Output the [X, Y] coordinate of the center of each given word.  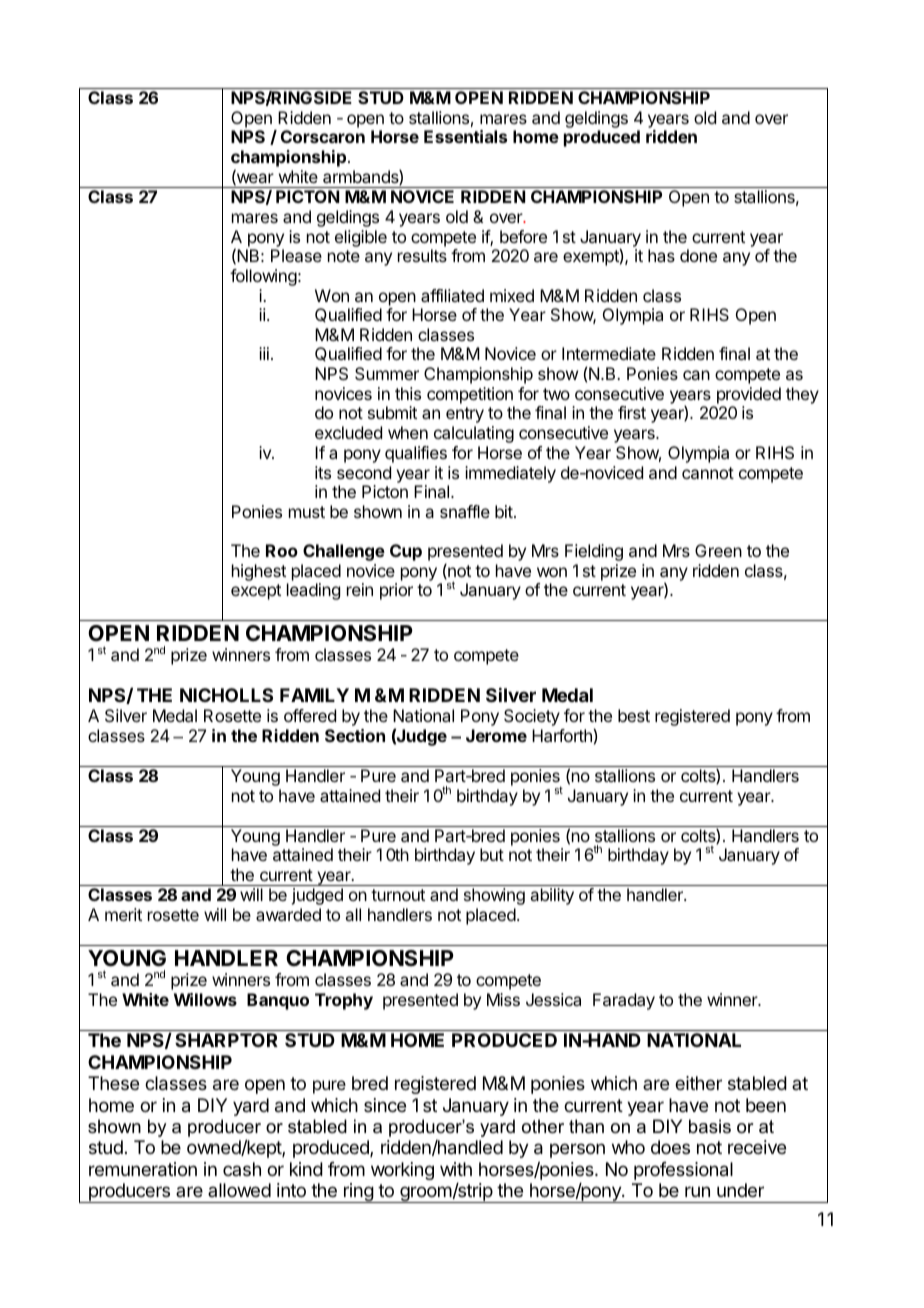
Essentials [465, 136]
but [492, 854]
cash [242, 1169]
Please [296, 255]
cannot [708, 473]
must [307, 512]
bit [505, 511]
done [698, 255]
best [634, 715]
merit [123, 914]
